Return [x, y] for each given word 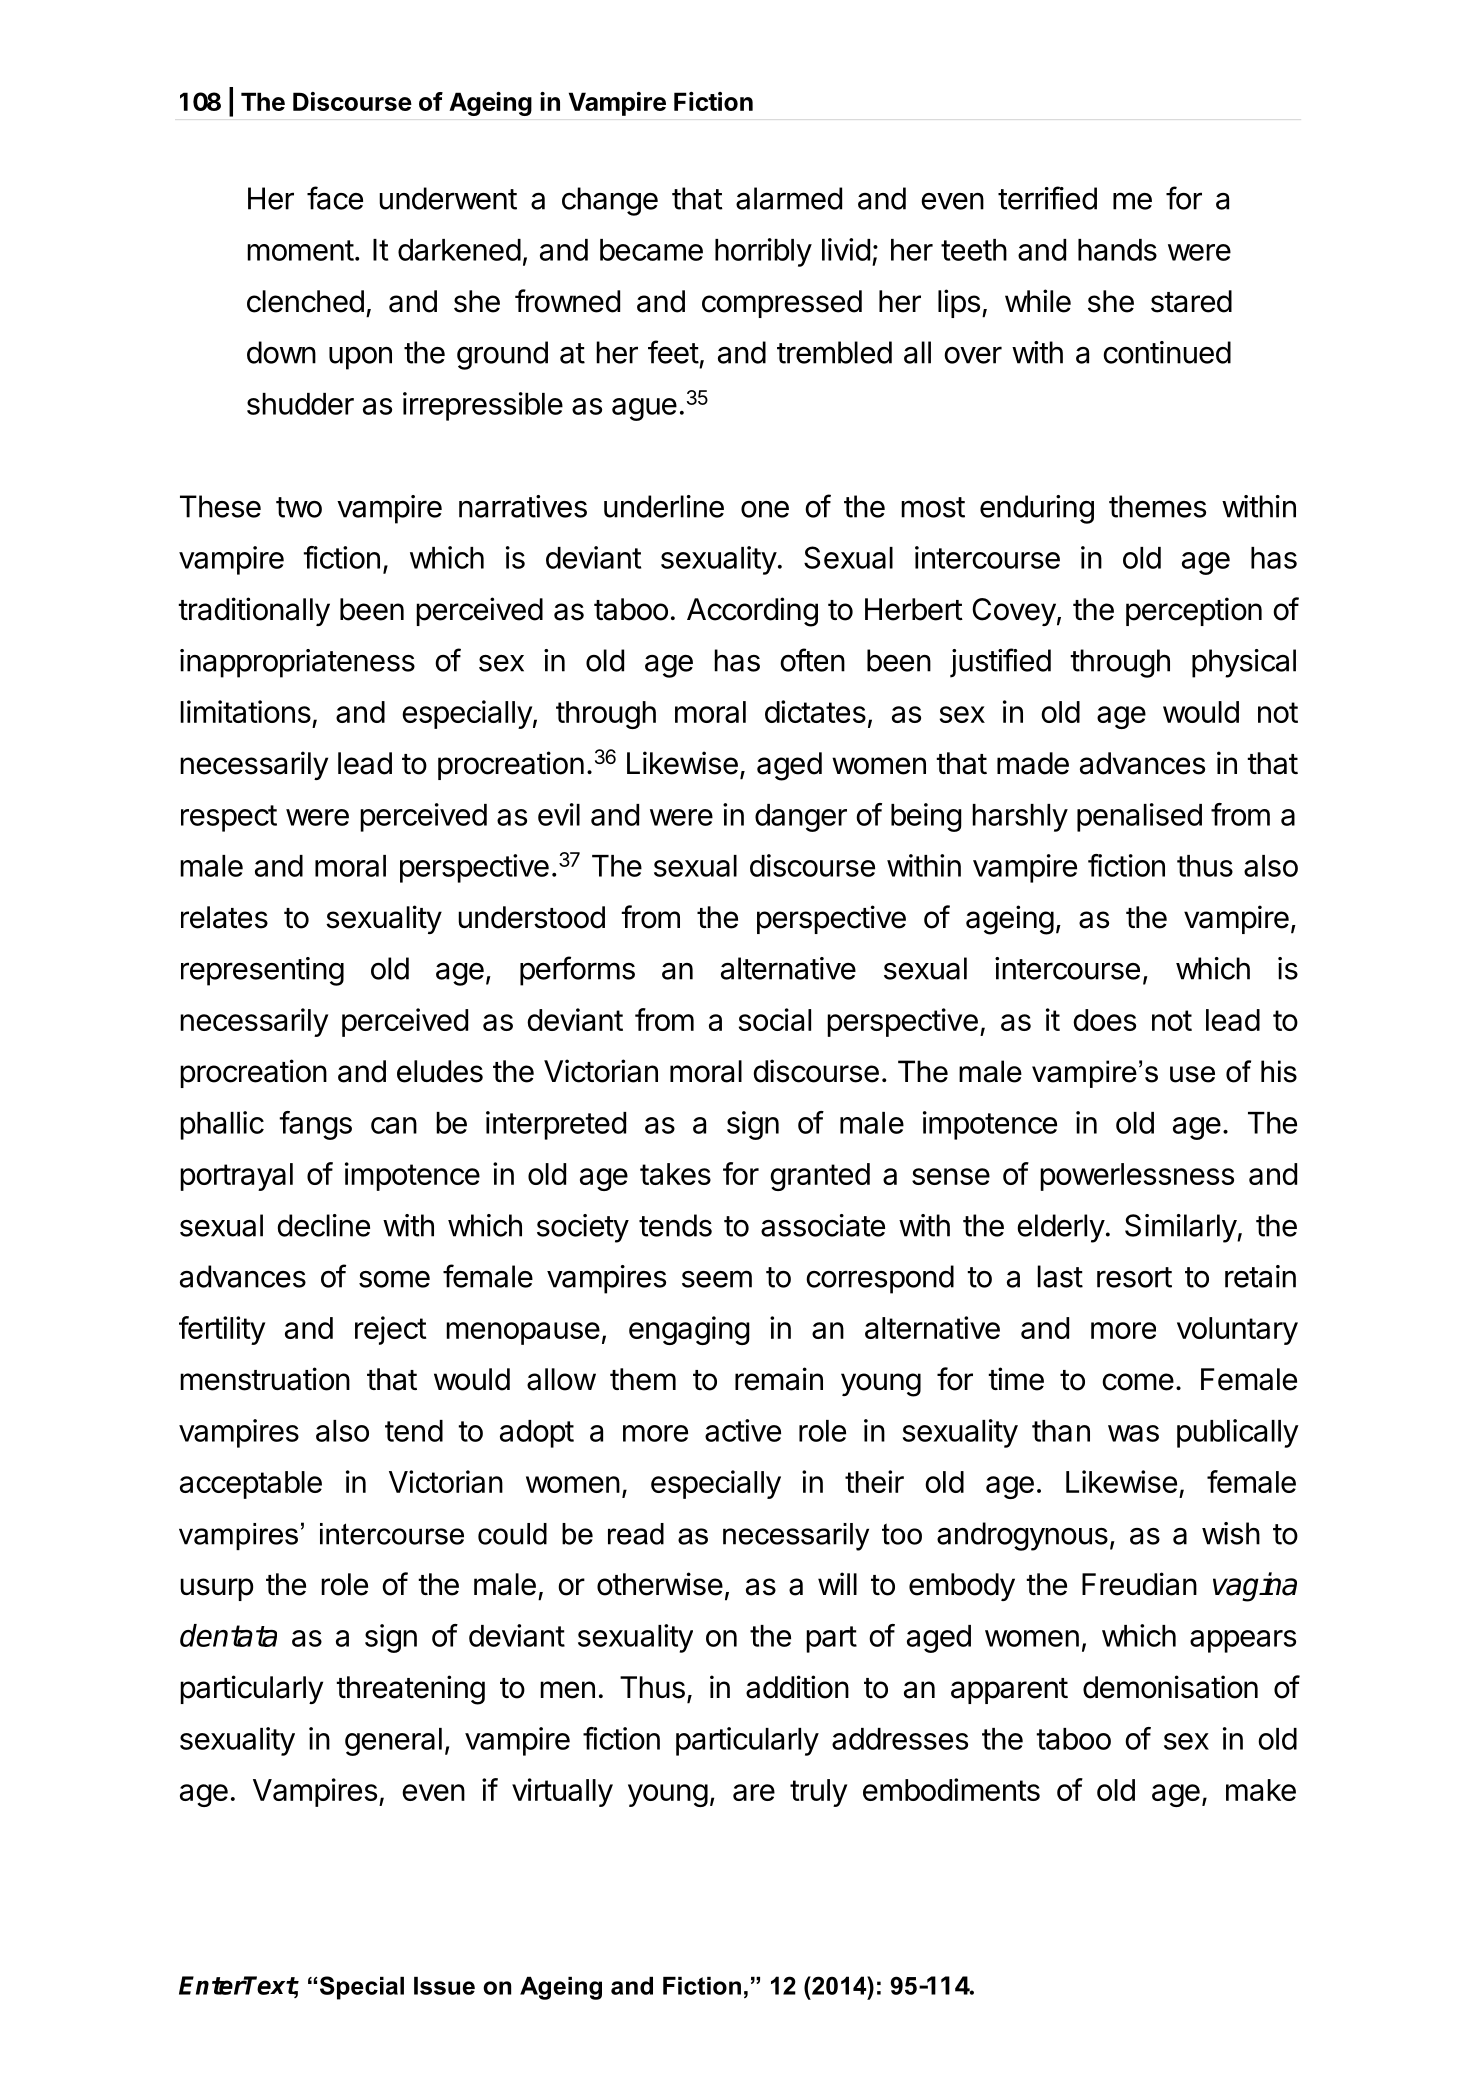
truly [818, 1793]
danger [801, 818]
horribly [763, 252]
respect [229, 818]
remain [779, 1379]
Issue [444, 1986]
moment [300, 250]
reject [391, 1330]
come [1138, 1382]
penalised [1139, 817]
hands [1117, 250]
